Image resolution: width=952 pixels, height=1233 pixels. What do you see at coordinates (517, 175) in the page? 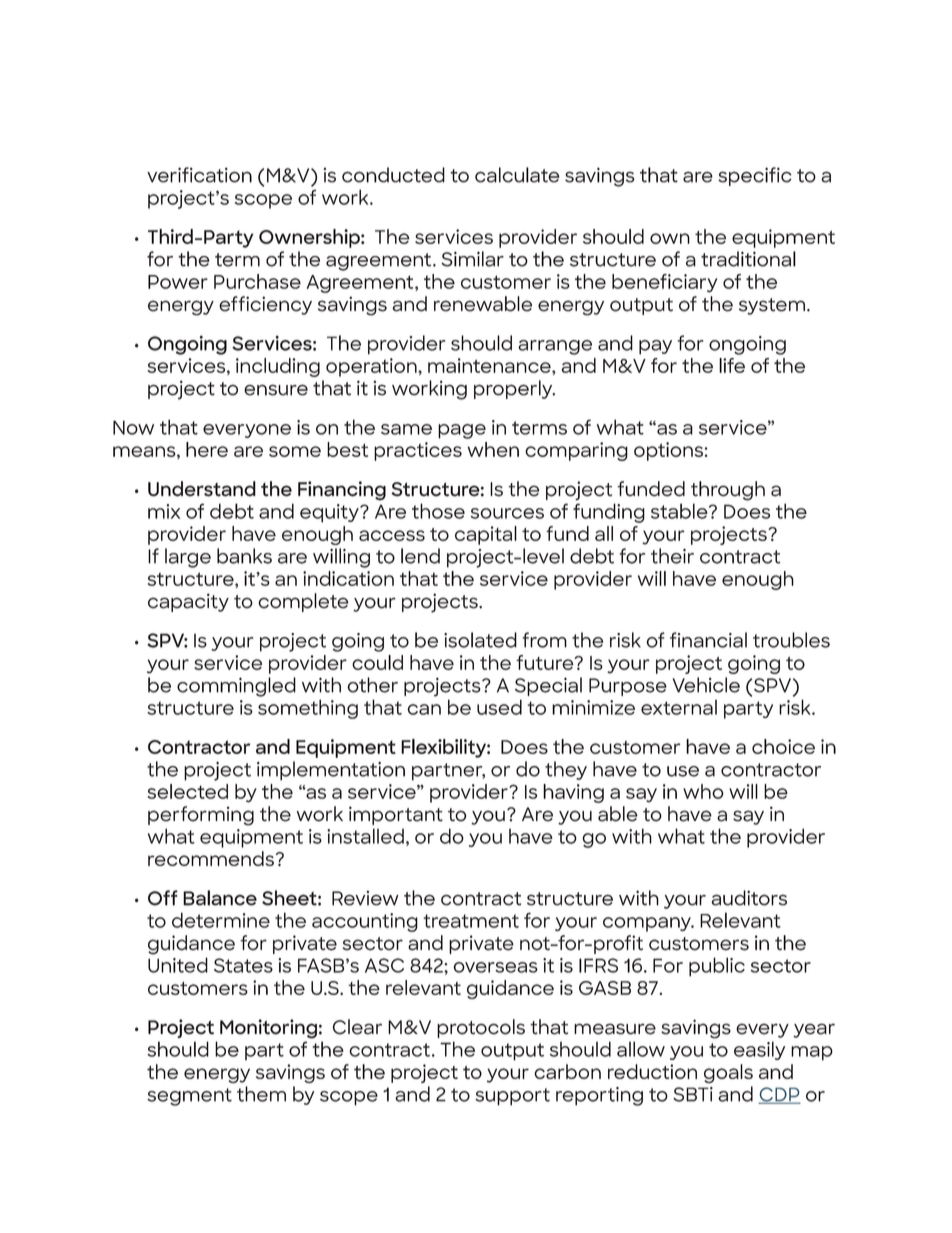
I see `calculate` at bounding box center [517, 175].
